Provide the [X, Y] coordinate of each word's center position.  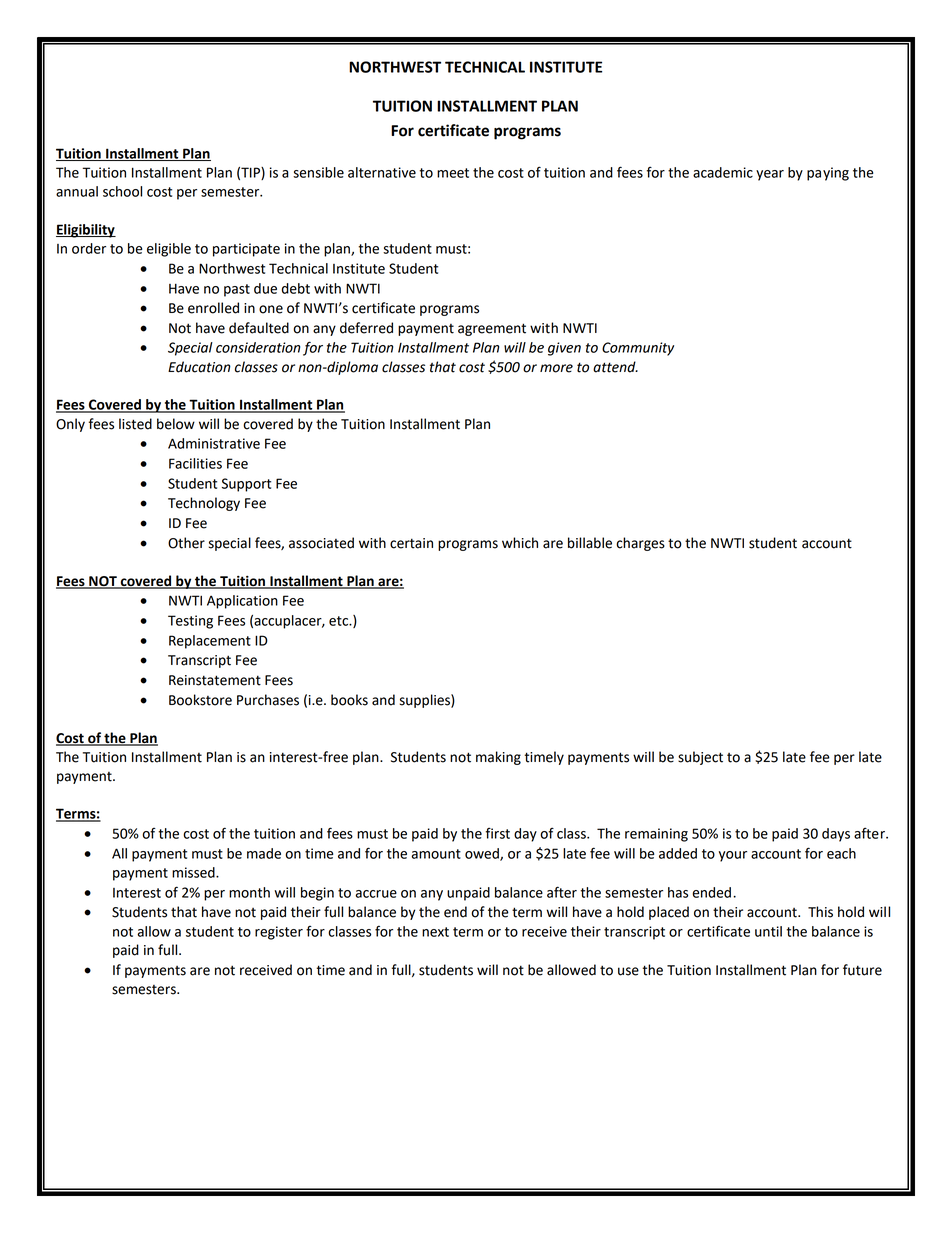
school [122, 191]
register [279, 933]
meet [453, 173]
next [435, 932]
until [768, 931]
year [770, 175]
